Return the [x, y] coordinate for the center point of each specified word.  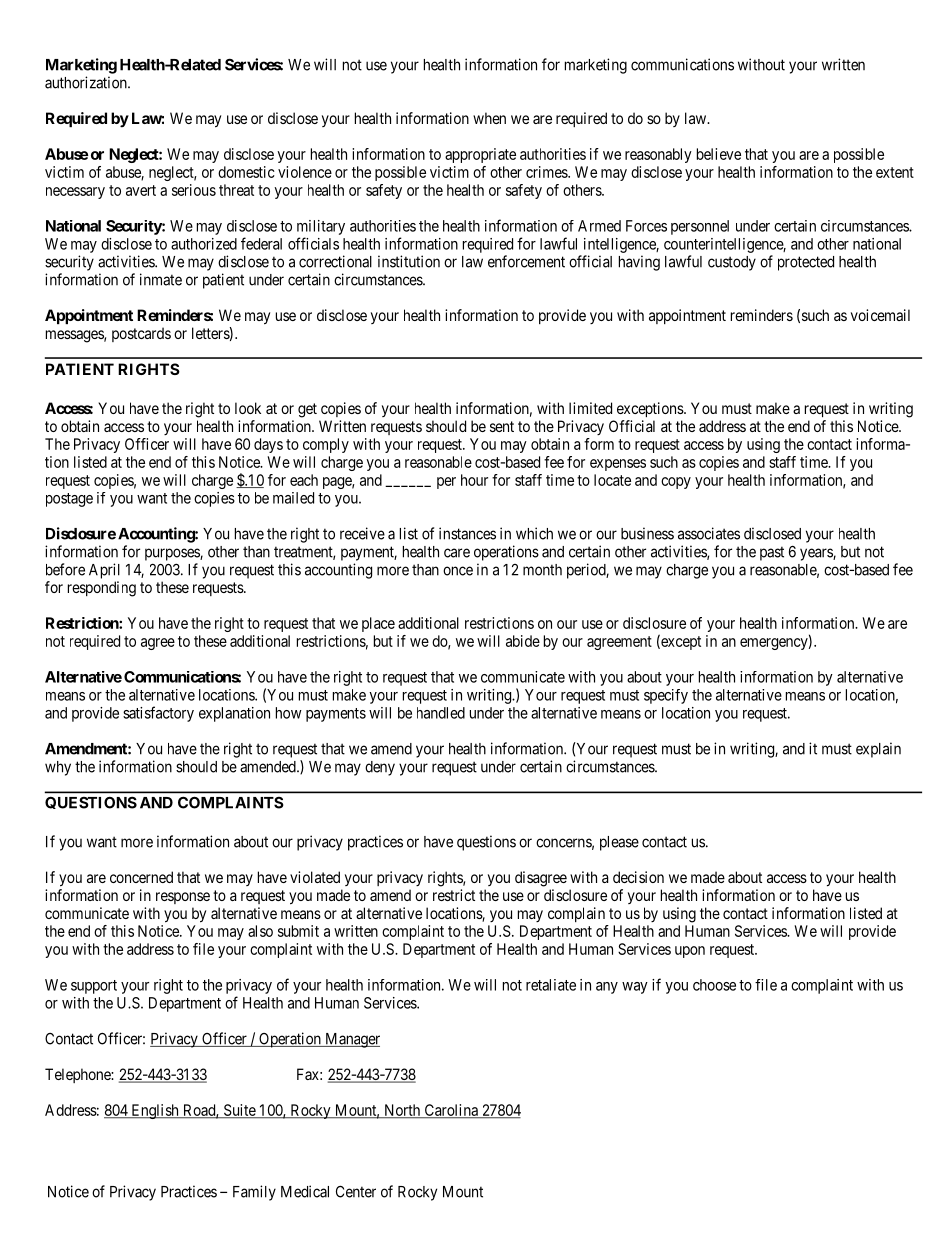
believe [719, 154]
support [94, 987]
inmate [161, 279]
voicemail [880, 315]
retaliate [551, 985]
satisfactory [158, 714]
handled [441, 713]
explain [878, 750]
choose [714, 985]
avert [141, 190]
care [457, 553]
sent [502, 426]
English [155, 1111]
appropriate [480, 155]
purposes [173, 554]
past [772, 553]
